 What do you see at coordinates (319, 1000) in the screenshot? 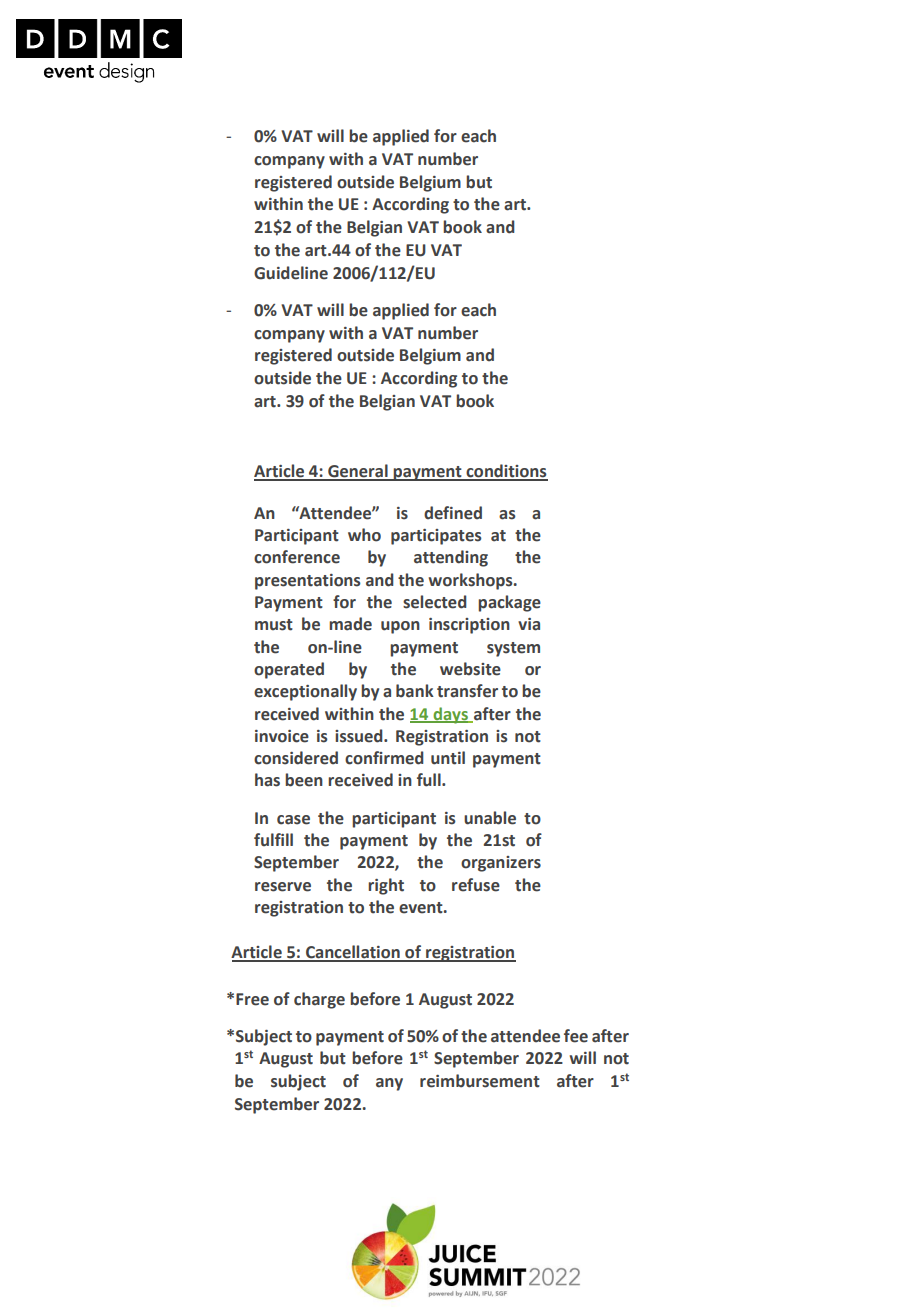
I see `charge` at bounding box center [319, 1000].
